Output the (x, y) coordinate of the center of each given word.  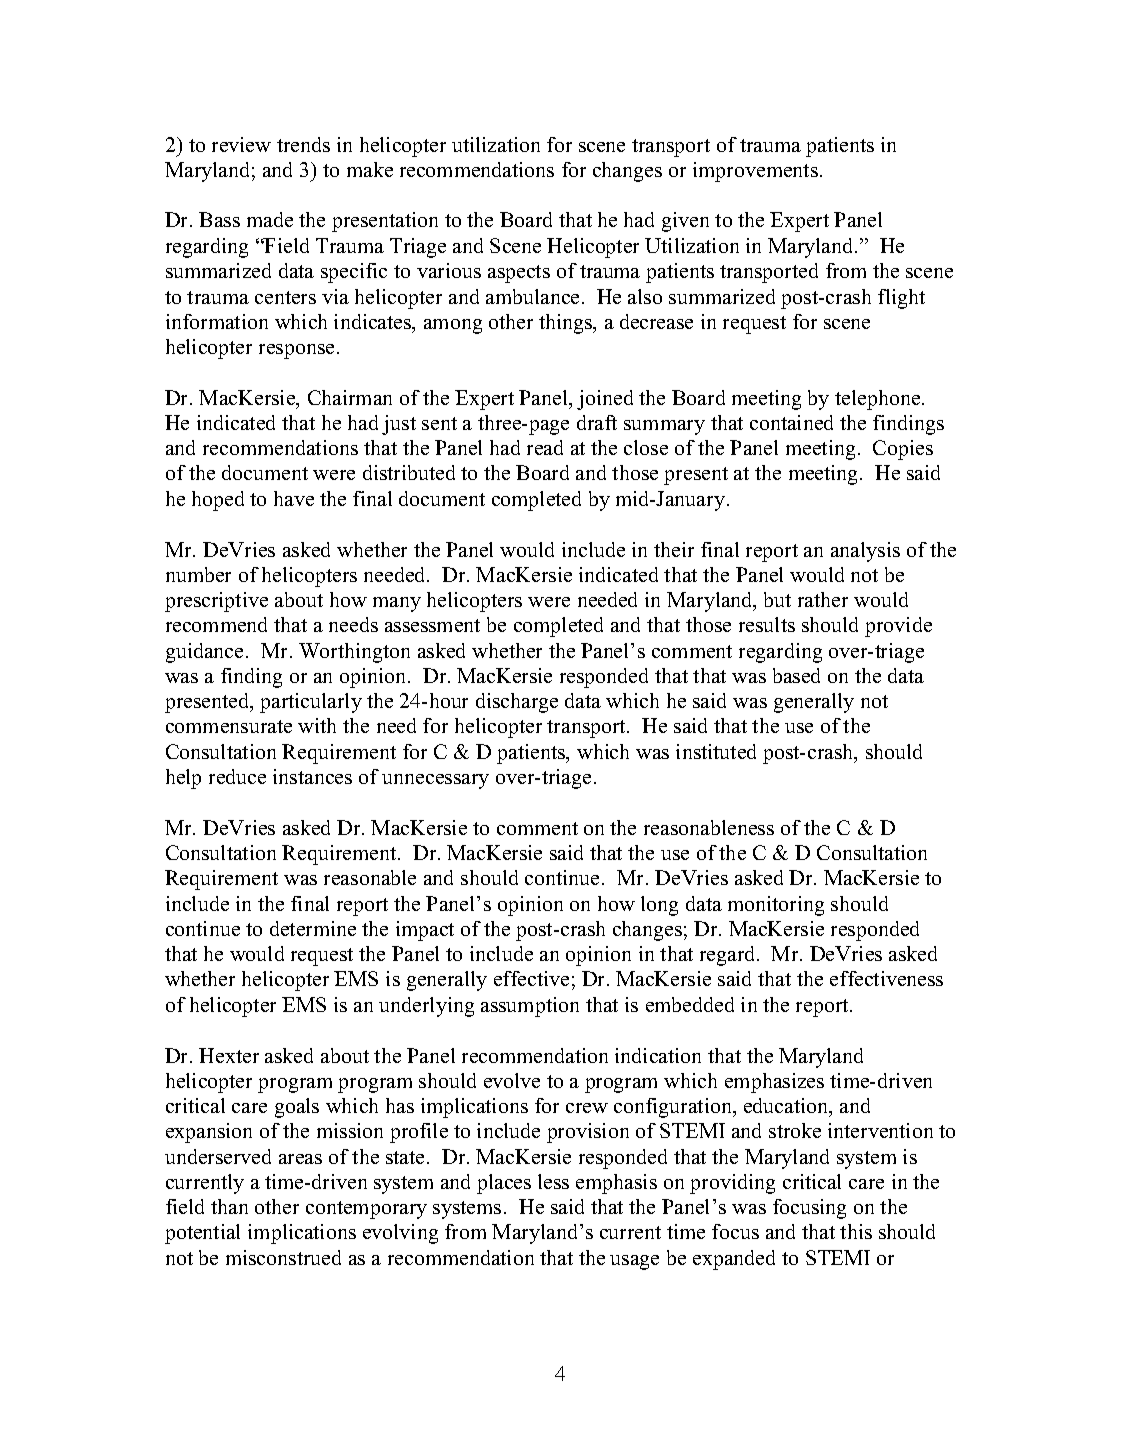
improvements (755, 172)
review (241, 144)
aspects (519, 274)
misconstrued (283, 1257)
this (856, 1231)
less (553, 1181)
